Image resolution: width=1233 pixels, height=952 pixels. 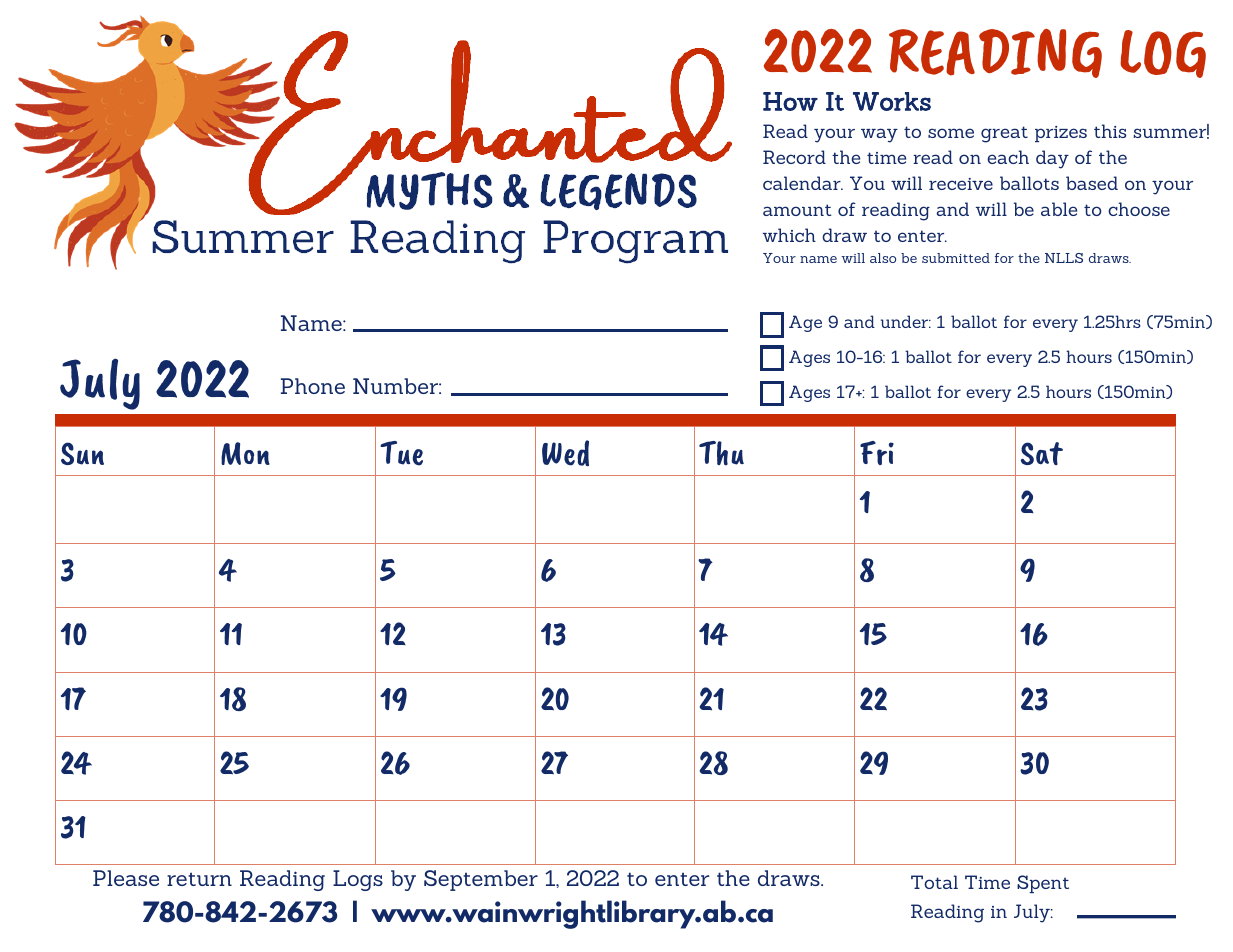 What do you see at coordinates (199, 879) in the screenshot?
I see `return` at bounding box center [199, 879].
